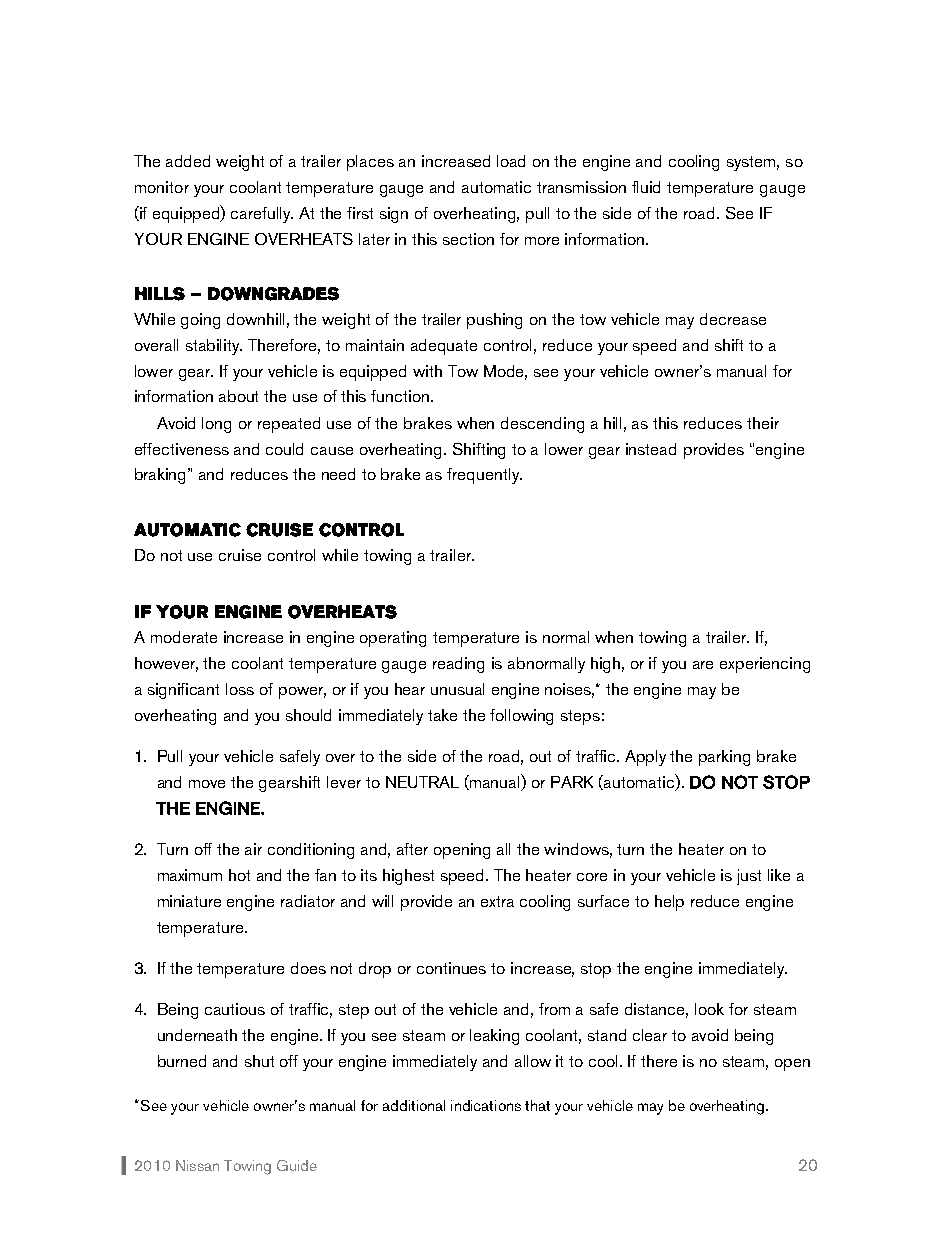 The image size is (952, 1233). I want to click on loss, so click(240, 689).
